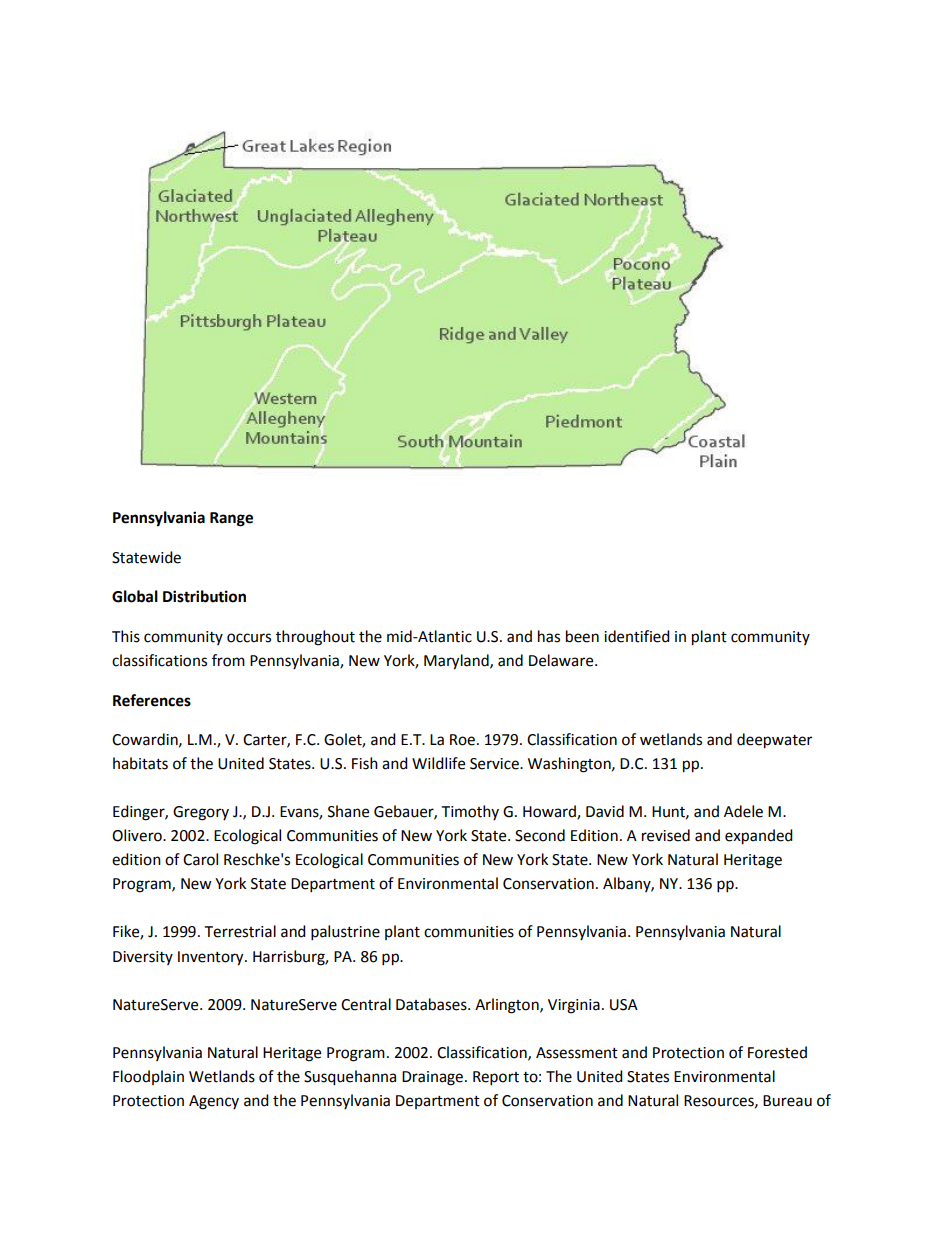 Image resolution: width=952 pixels, height=1233 pixels. I want to click on Drainage, so click(432, 1078).
